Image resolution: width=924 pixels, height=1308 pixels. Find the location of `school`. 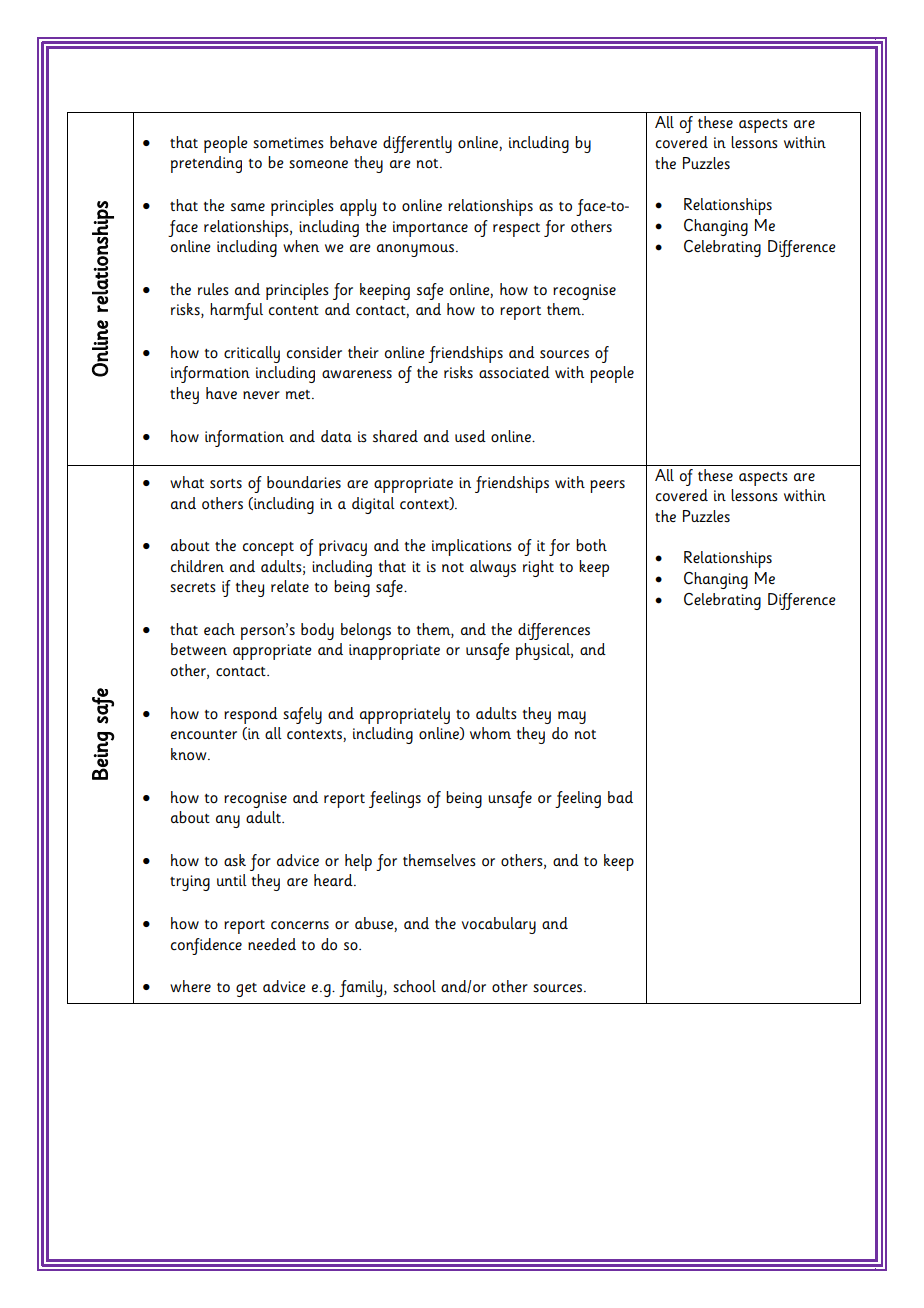

school is located at coordinates (414, 986).
